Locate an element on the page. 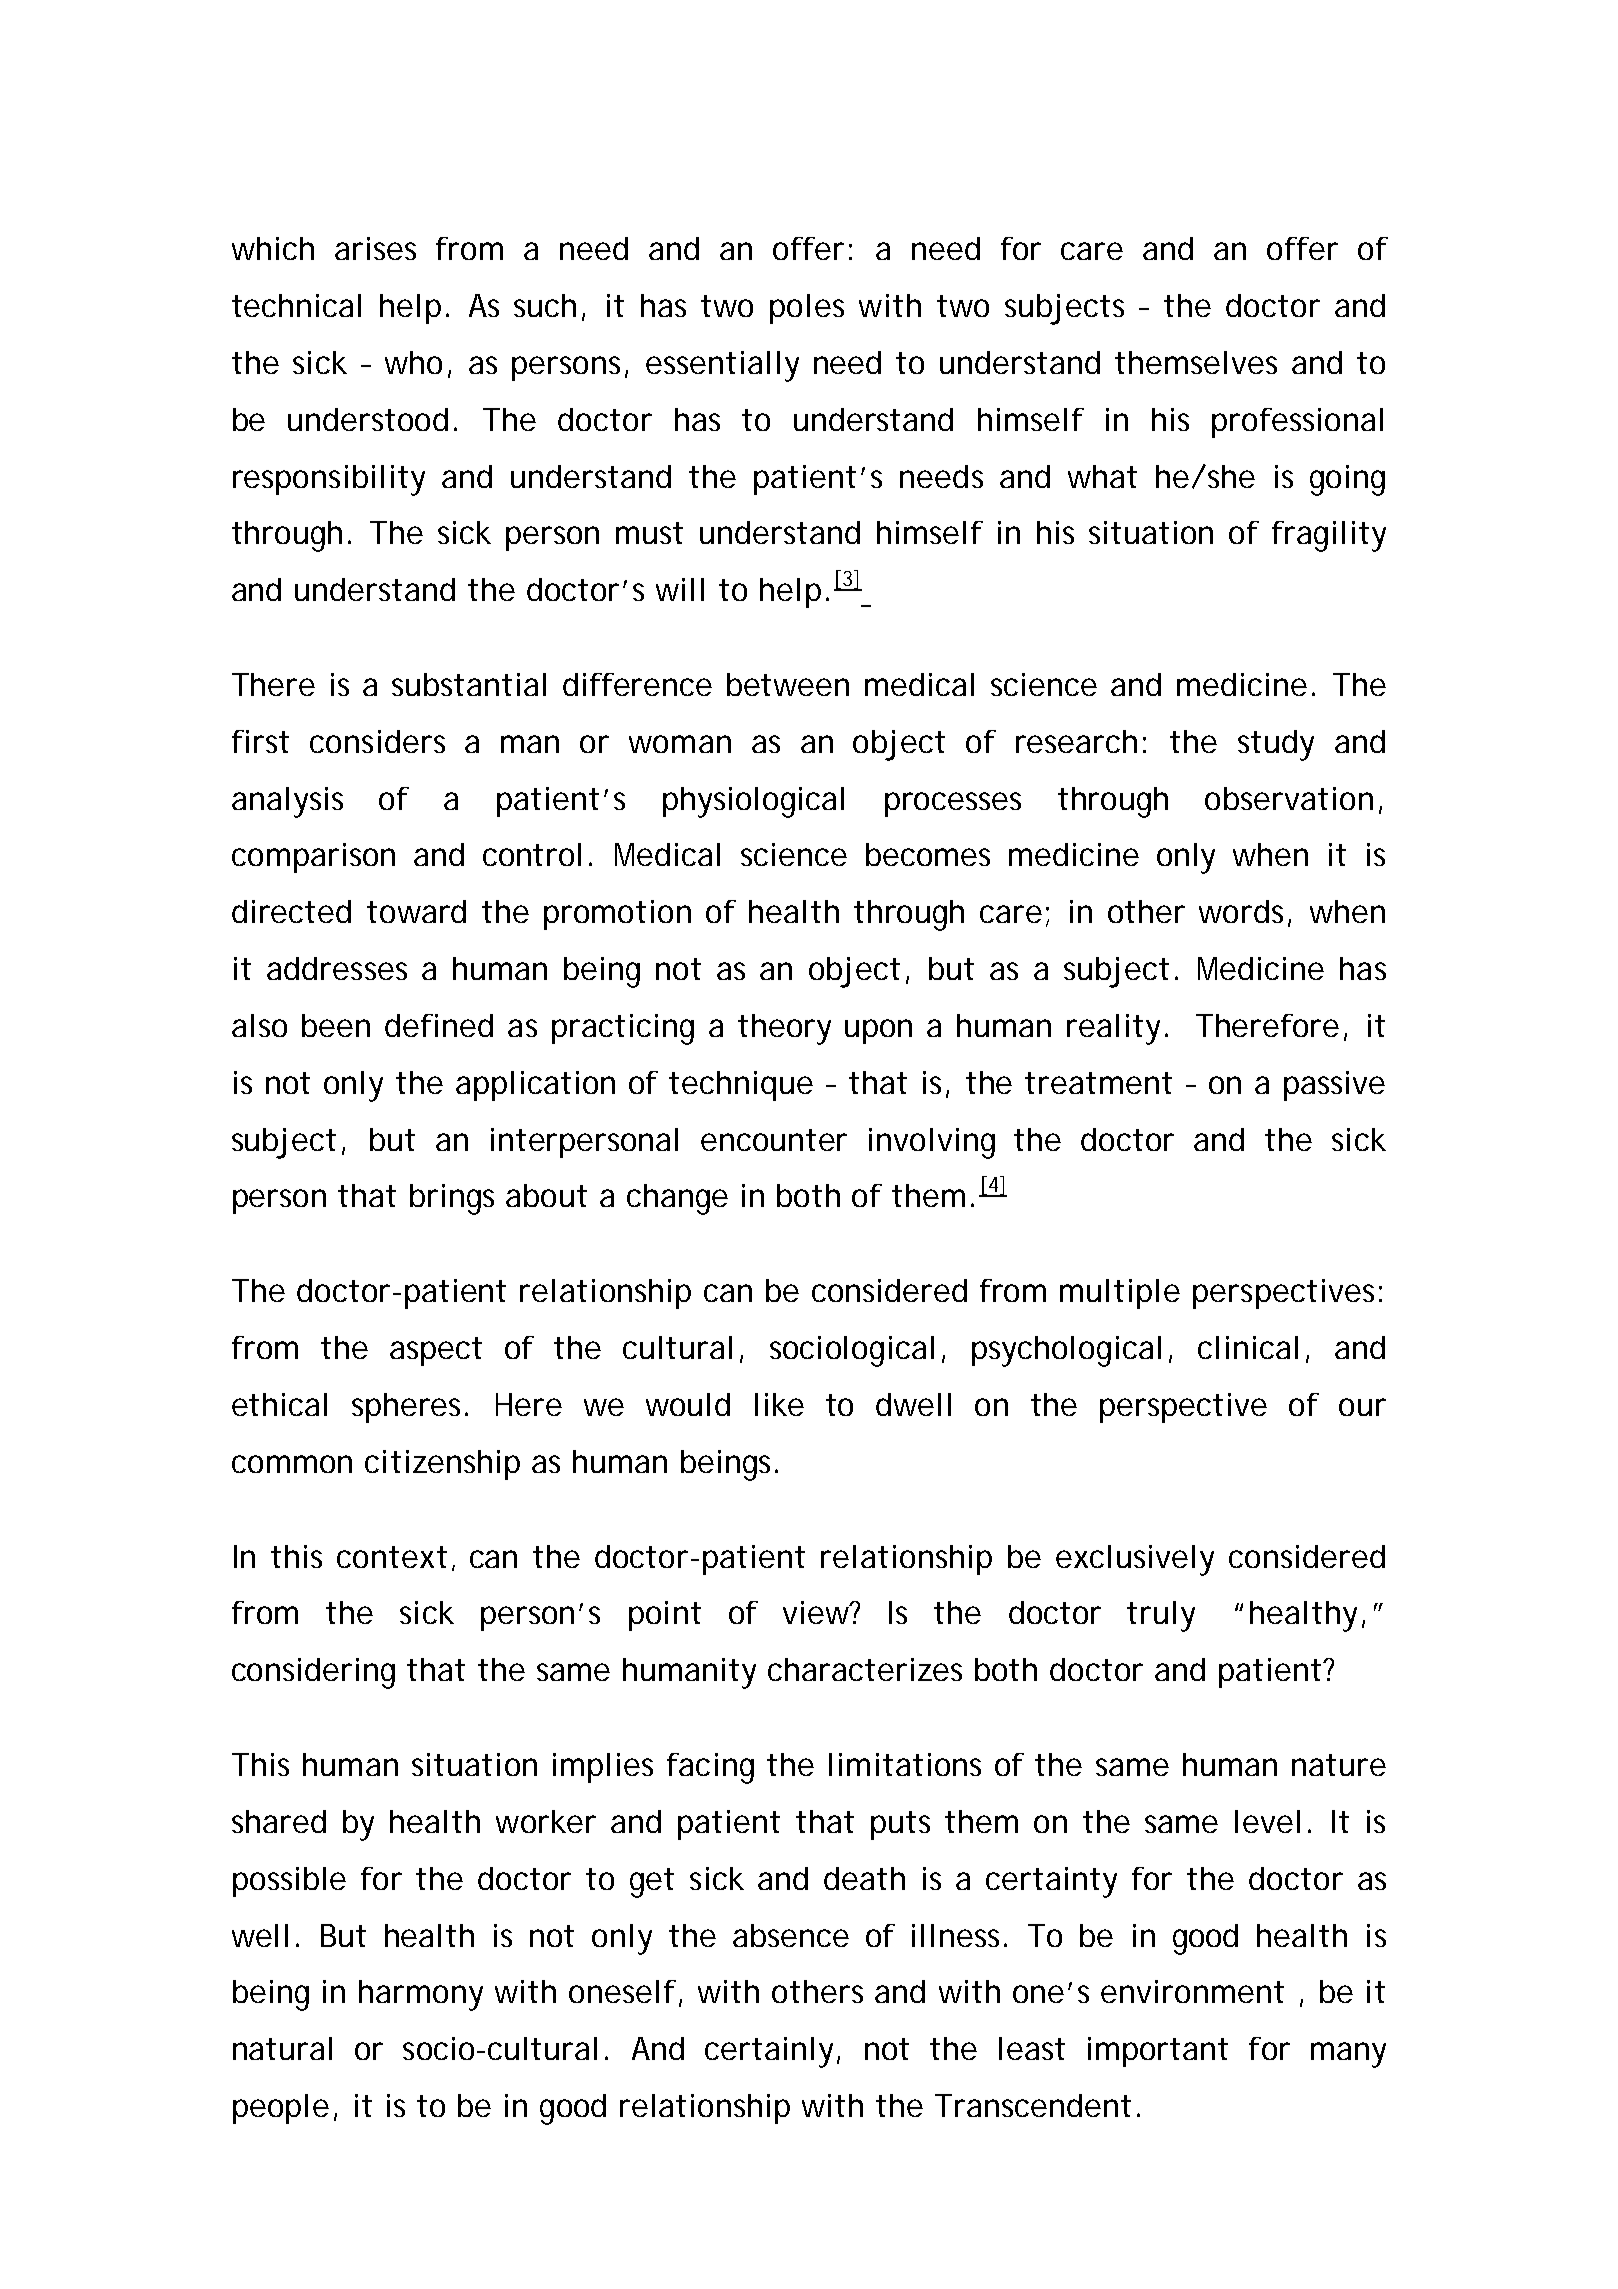  professional is located at coordinates (1297, 423).
